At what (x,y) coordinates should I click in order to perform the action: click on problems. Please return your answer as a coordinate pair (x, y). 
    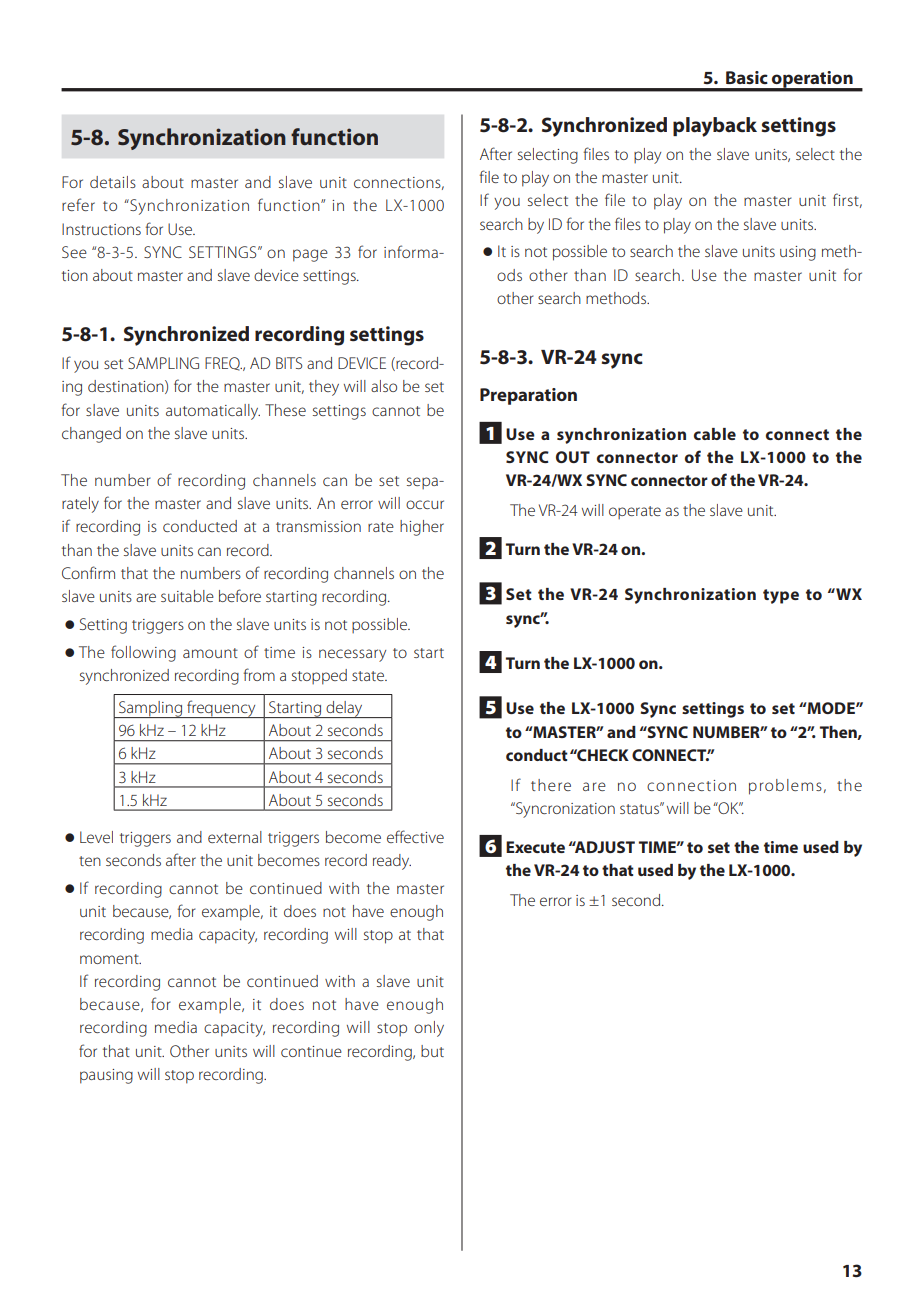
    Looking at the image, I should click on (785, 787).
